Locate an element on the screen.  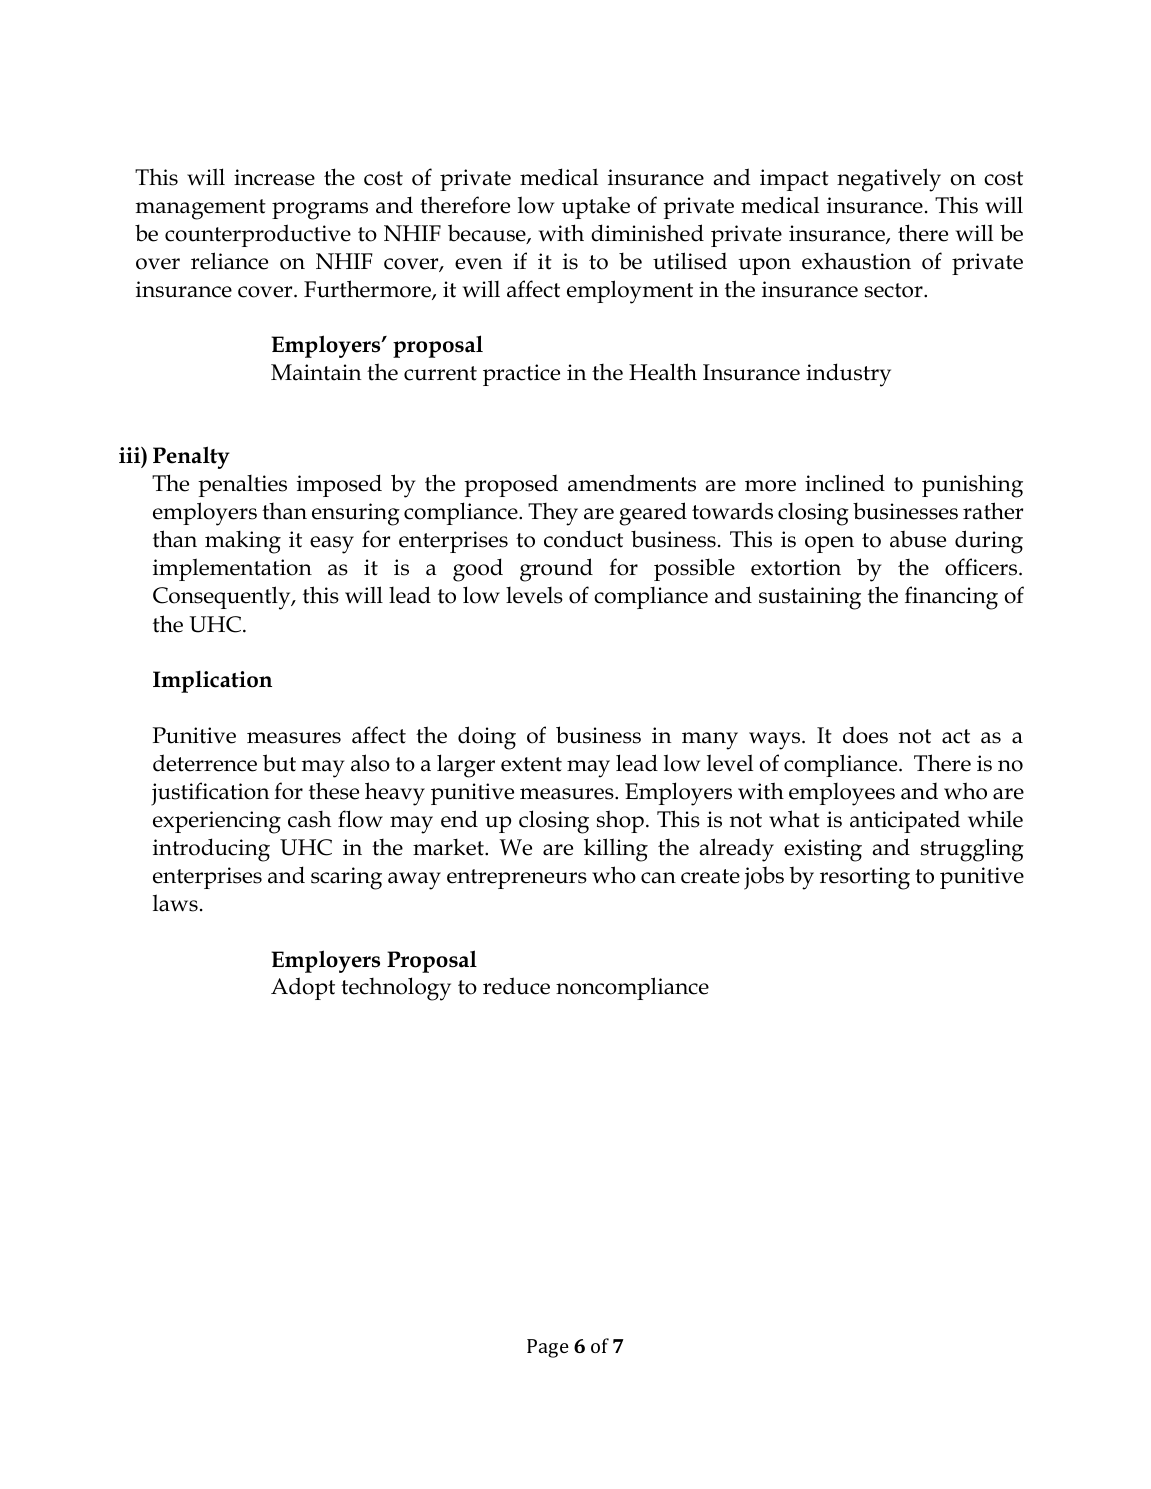
uptake is located at coordinates (596, 208).
